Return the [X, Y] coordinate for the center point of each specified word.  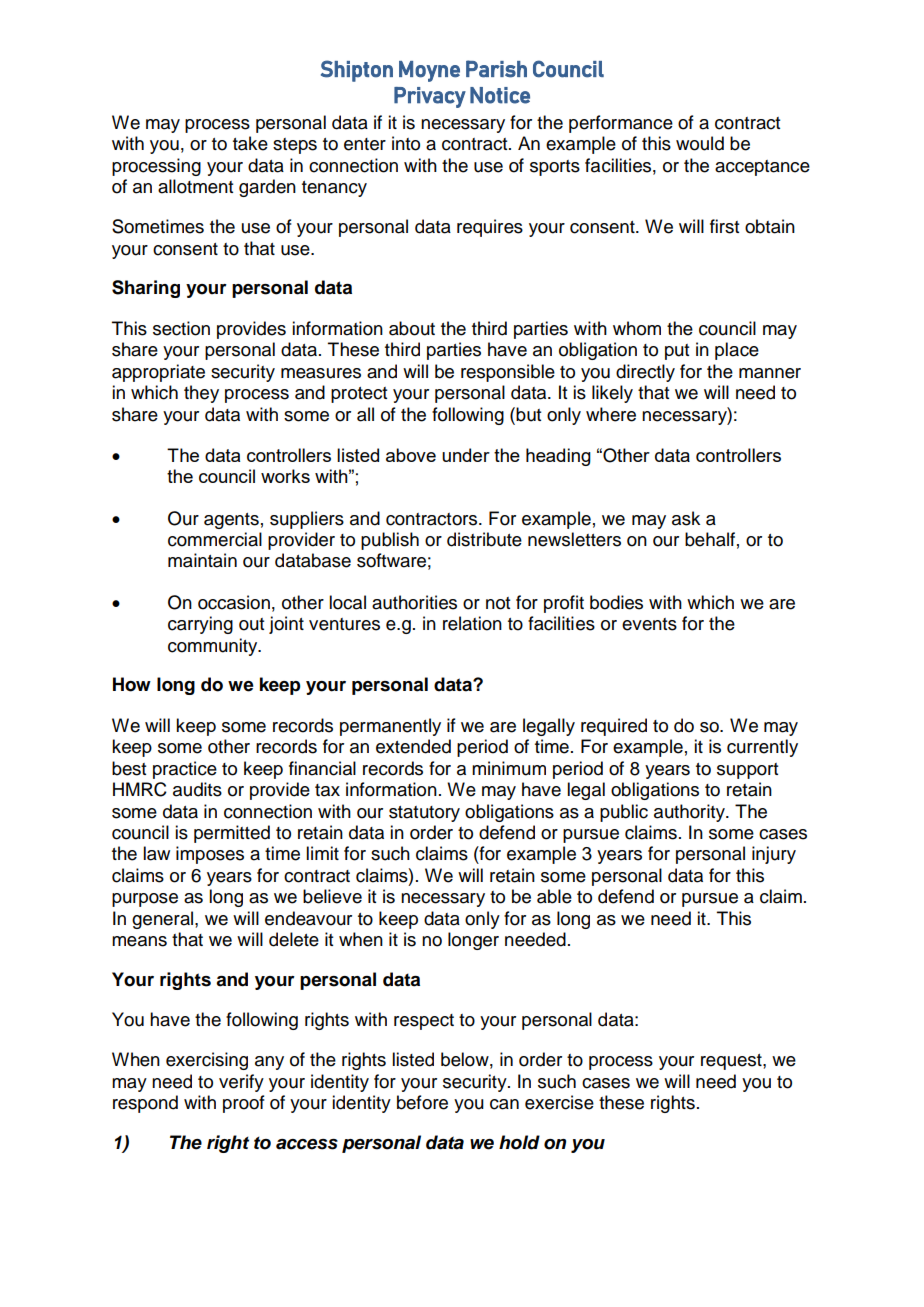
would [700, 143]
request [732, 1062]
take [250, 143]
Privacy [430, 97]
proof [244, 1104]
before [422, 1102]
